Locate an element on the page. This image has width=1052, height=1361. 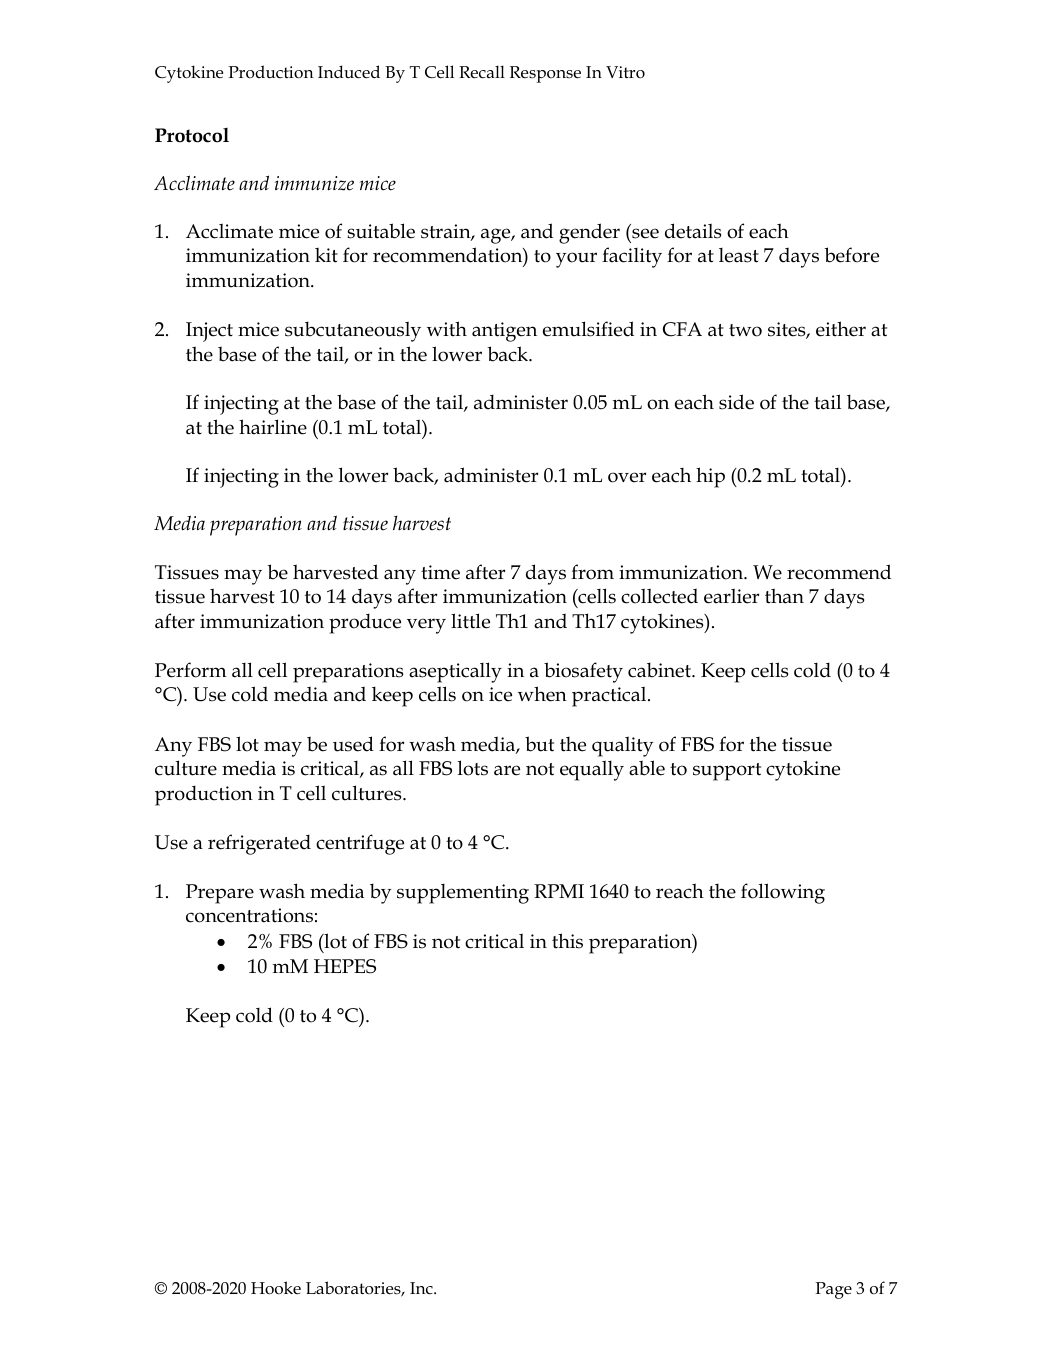
Perform is located at coordinates (191, 670).
